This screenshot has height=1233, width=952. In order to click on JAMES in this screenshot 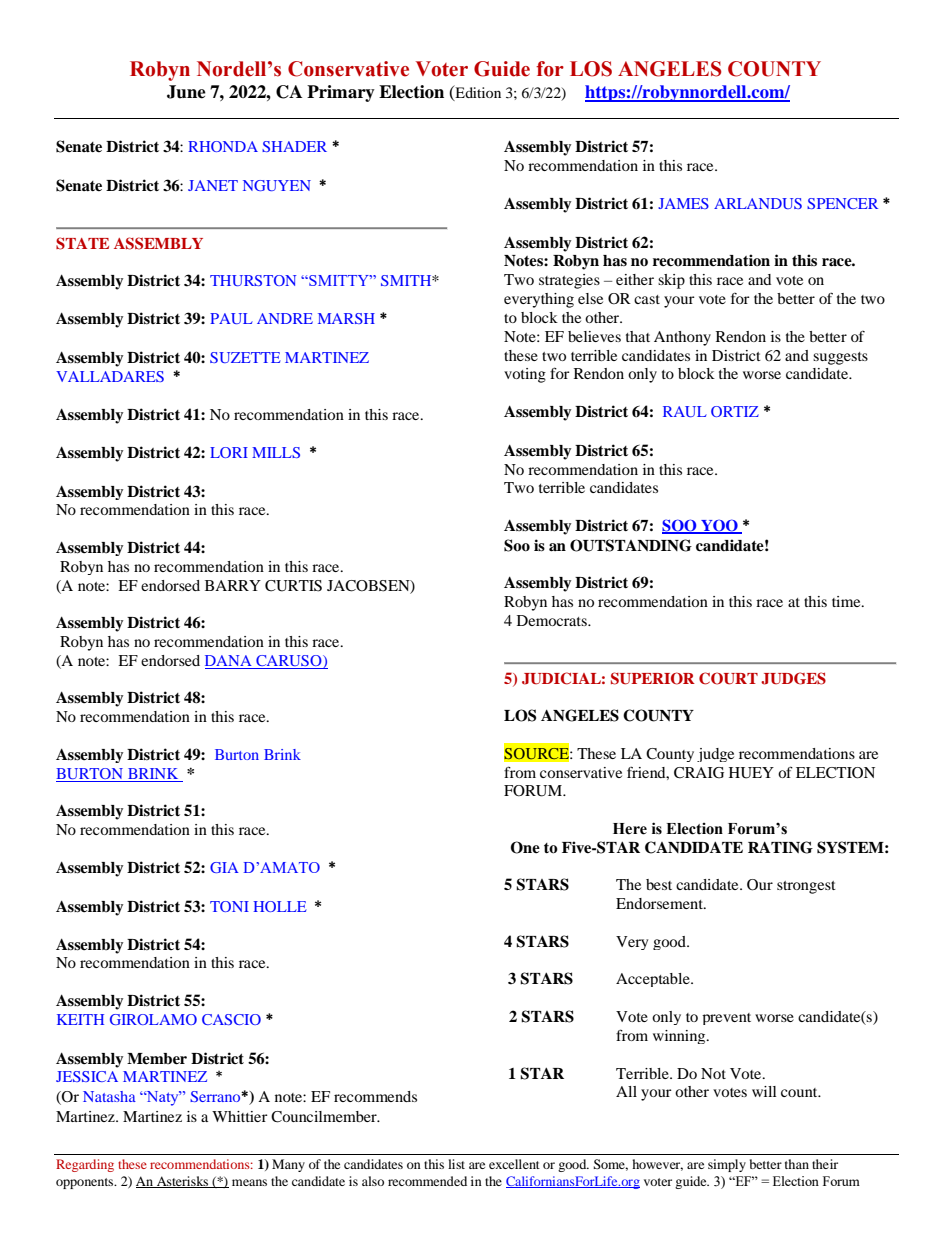, I will do `click(683, 203)`.
